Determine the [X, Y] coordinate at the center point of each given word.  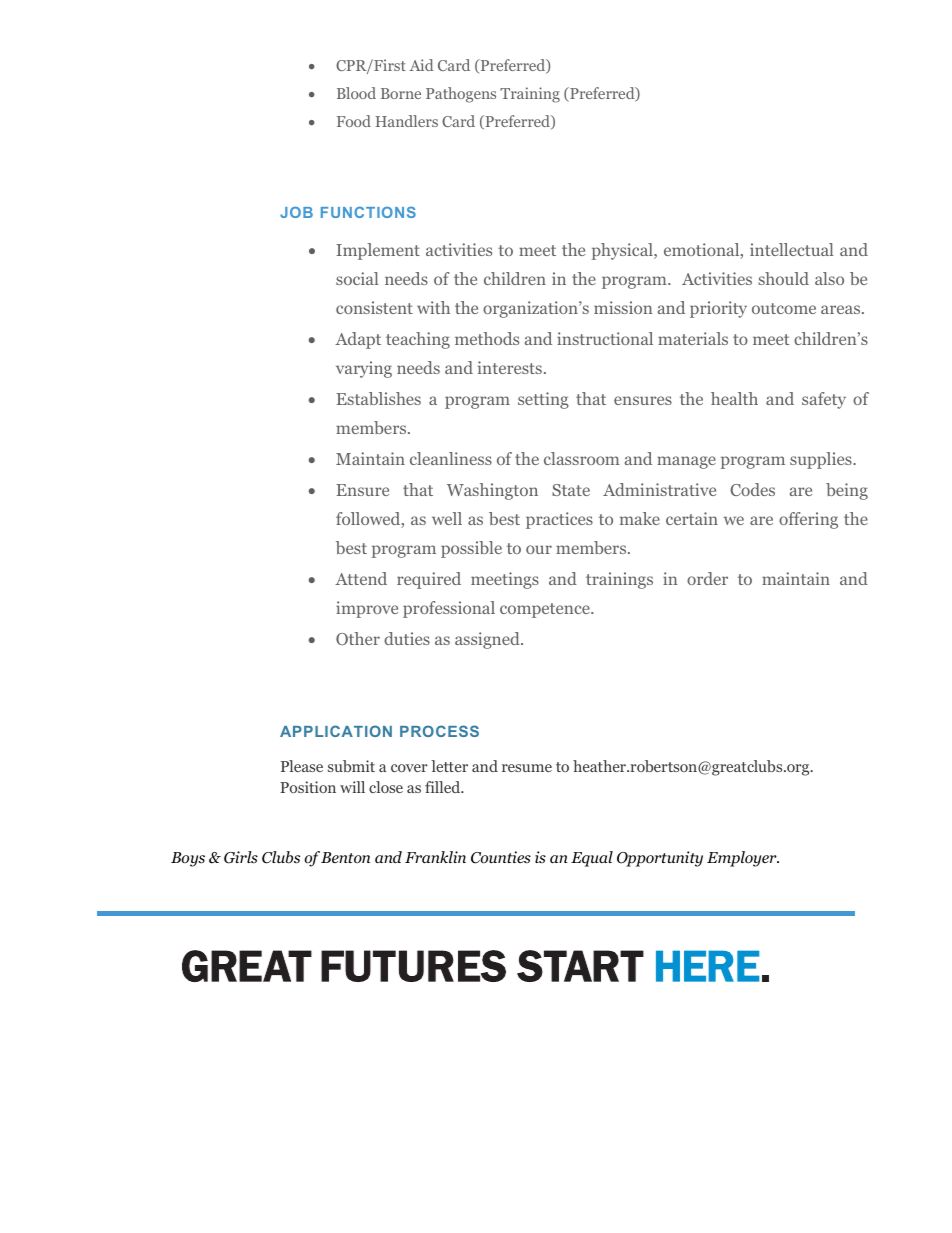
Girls [241, 857]
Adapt [358, 340]
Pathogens [461, 95]
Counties [501, 857]
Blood [356, 93]
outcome [784, 308]
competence [546, 610]
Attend [361, 578]
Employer [743, 859]
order [707, 578]
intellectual [791, 249]
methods [487, 338]
